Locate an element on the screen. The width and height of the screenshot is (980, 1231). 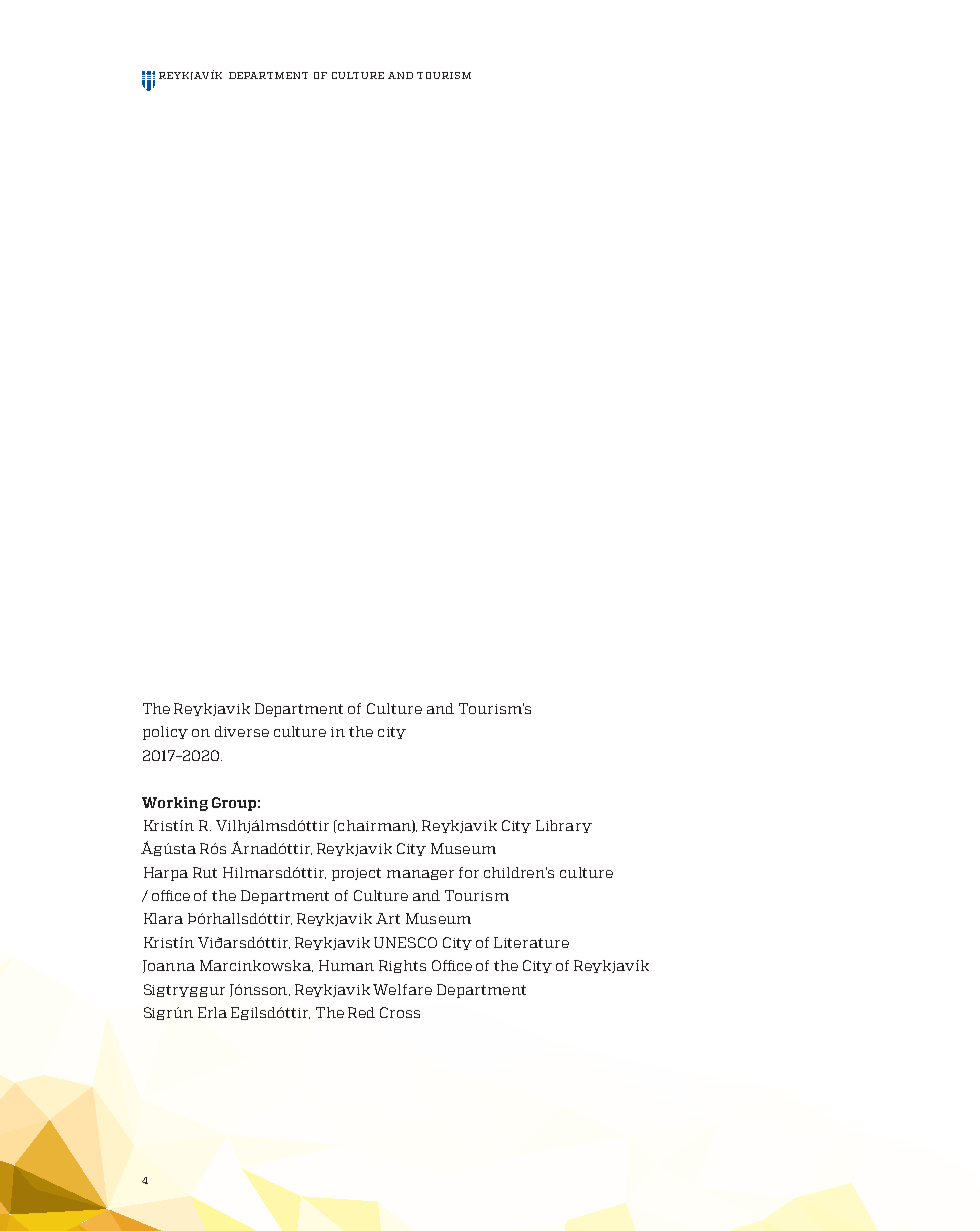
for is located at coordinates (469, 872).
